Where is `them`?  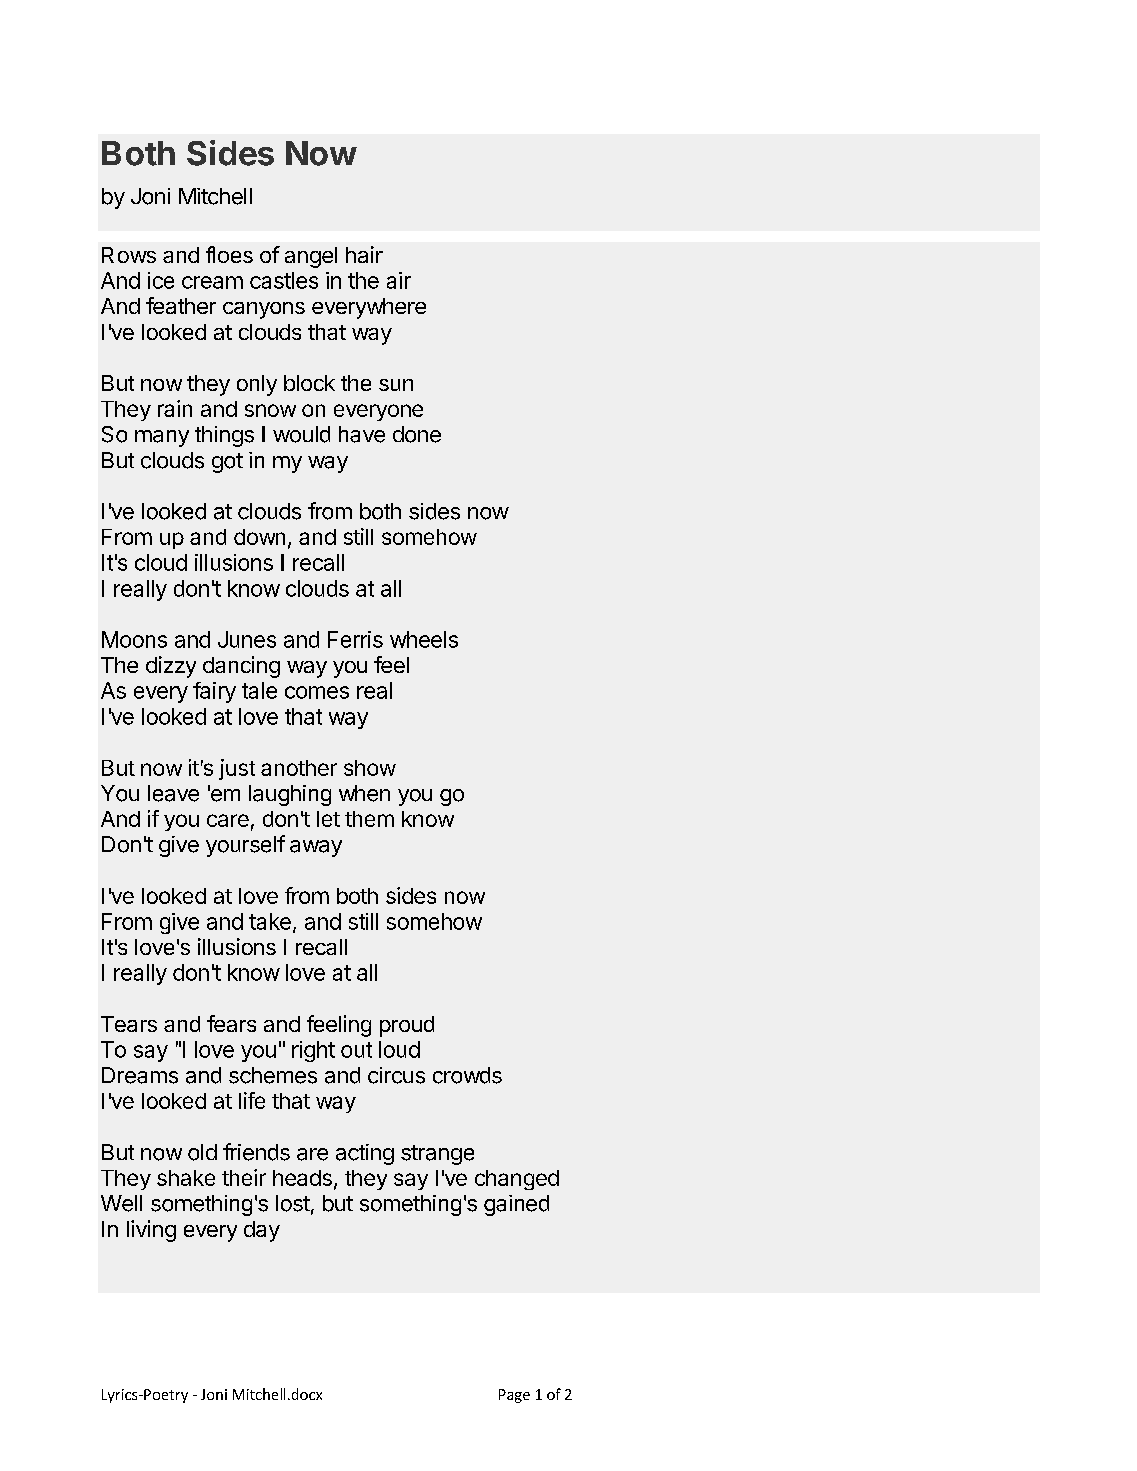 them is located at coordinates (369, 819).
